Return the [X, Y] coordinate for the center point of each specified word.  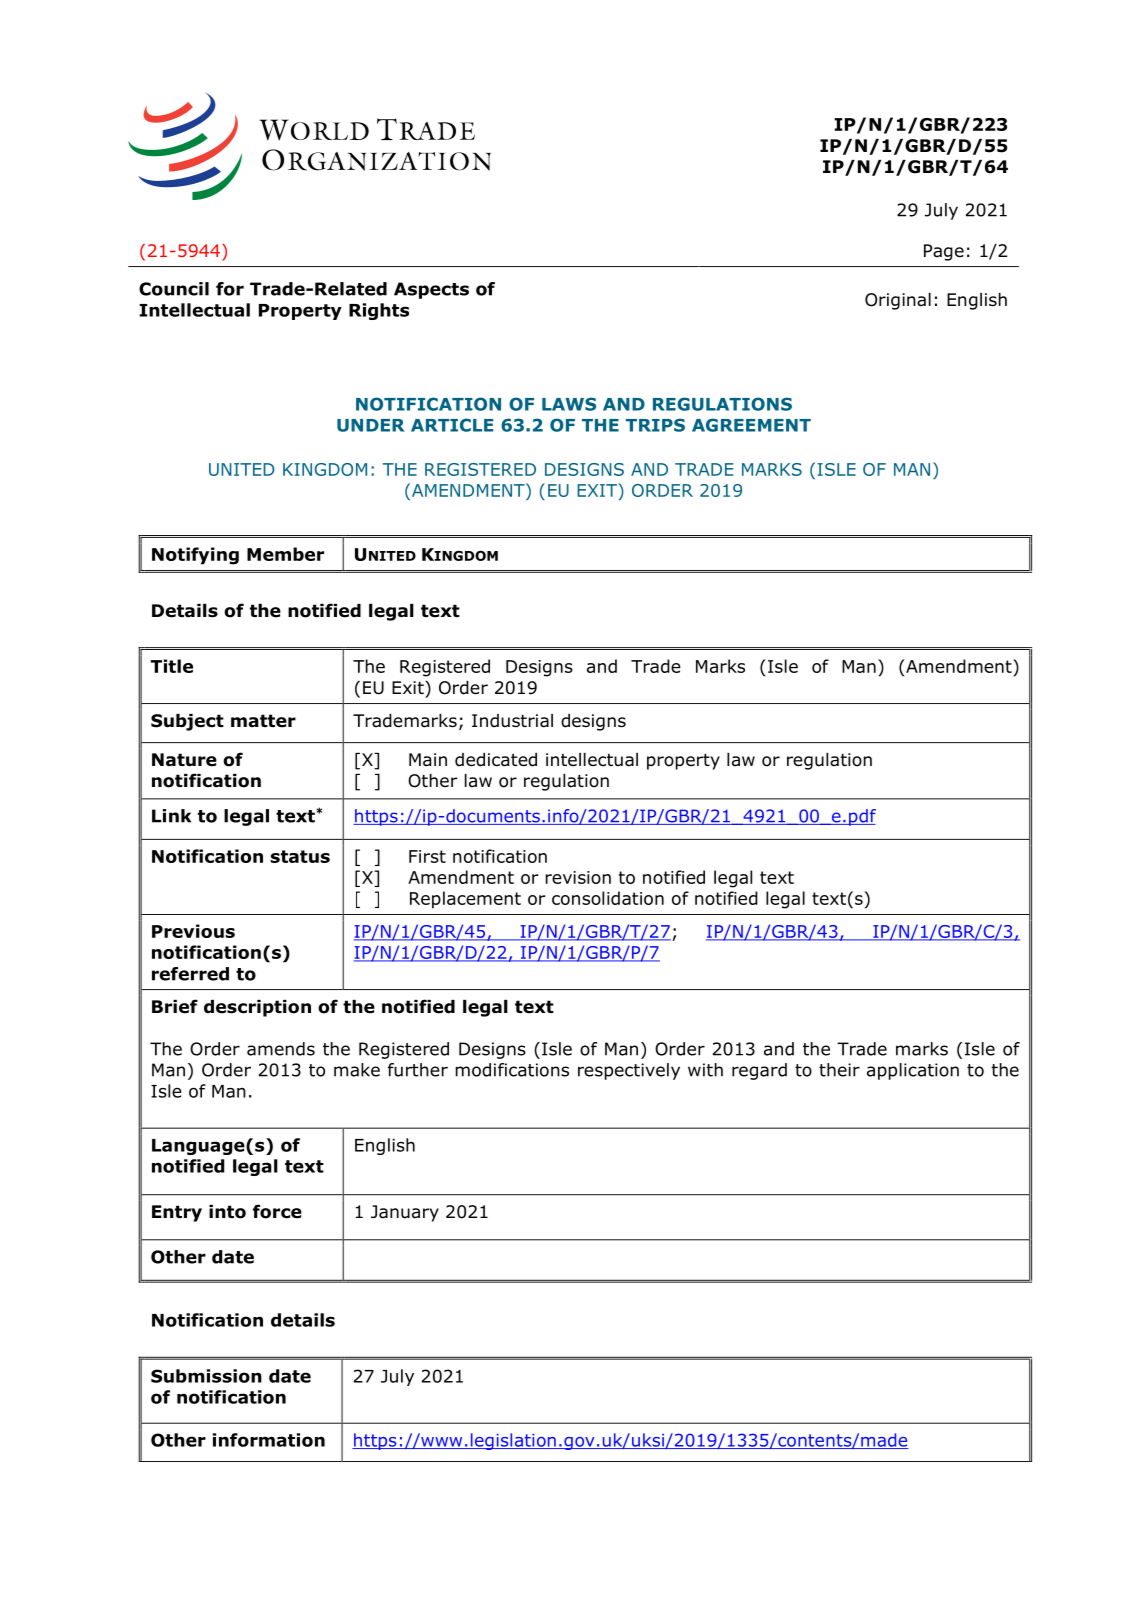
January [405, 1213]
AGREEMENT [751, 425]
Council [174, 289]
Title [172, 666]
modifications [512, 1070]
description [257, 1008]
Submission [206, 1376]
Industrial [512, 721]
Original [898, 301]
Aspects [431, 290]
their [839, 1070]
